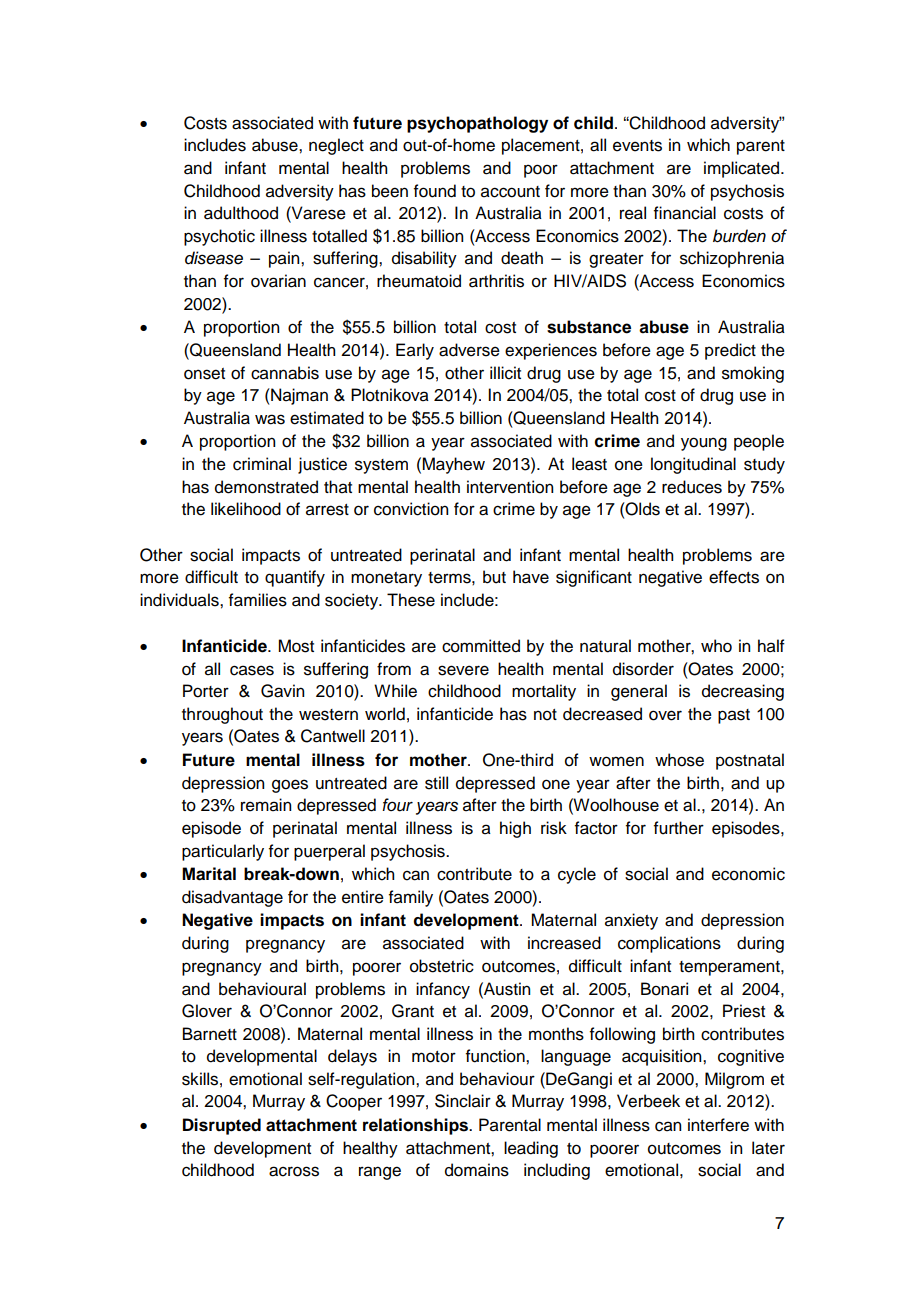 The width and height of the screenshot is (924, 1308). What do you see at coordinates (477, 1170) in the screenshot?
I see `domains` at bounding box center [477, 1170].
